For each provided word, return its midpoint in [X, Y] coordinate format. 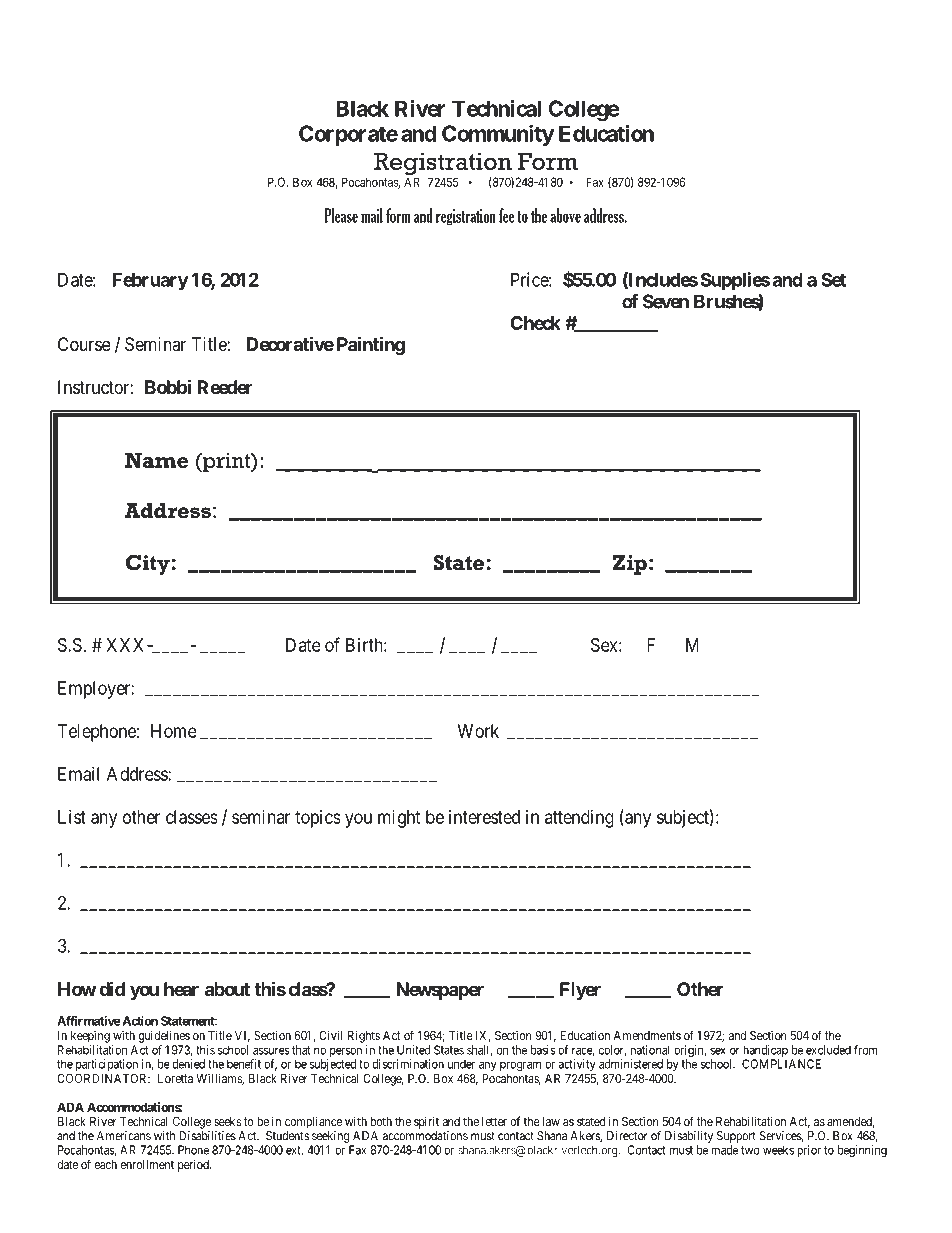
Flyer [580, 991]
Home [174, 731]
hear [181, 989]
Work [478, 731]
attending [579, 819]
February [150, 281]
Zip [630, 565]
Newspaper [440, 991]
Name [156, 460]
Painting [371, 345]
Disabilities [207, 1136]
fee [506, 215]
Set [833, 279]
